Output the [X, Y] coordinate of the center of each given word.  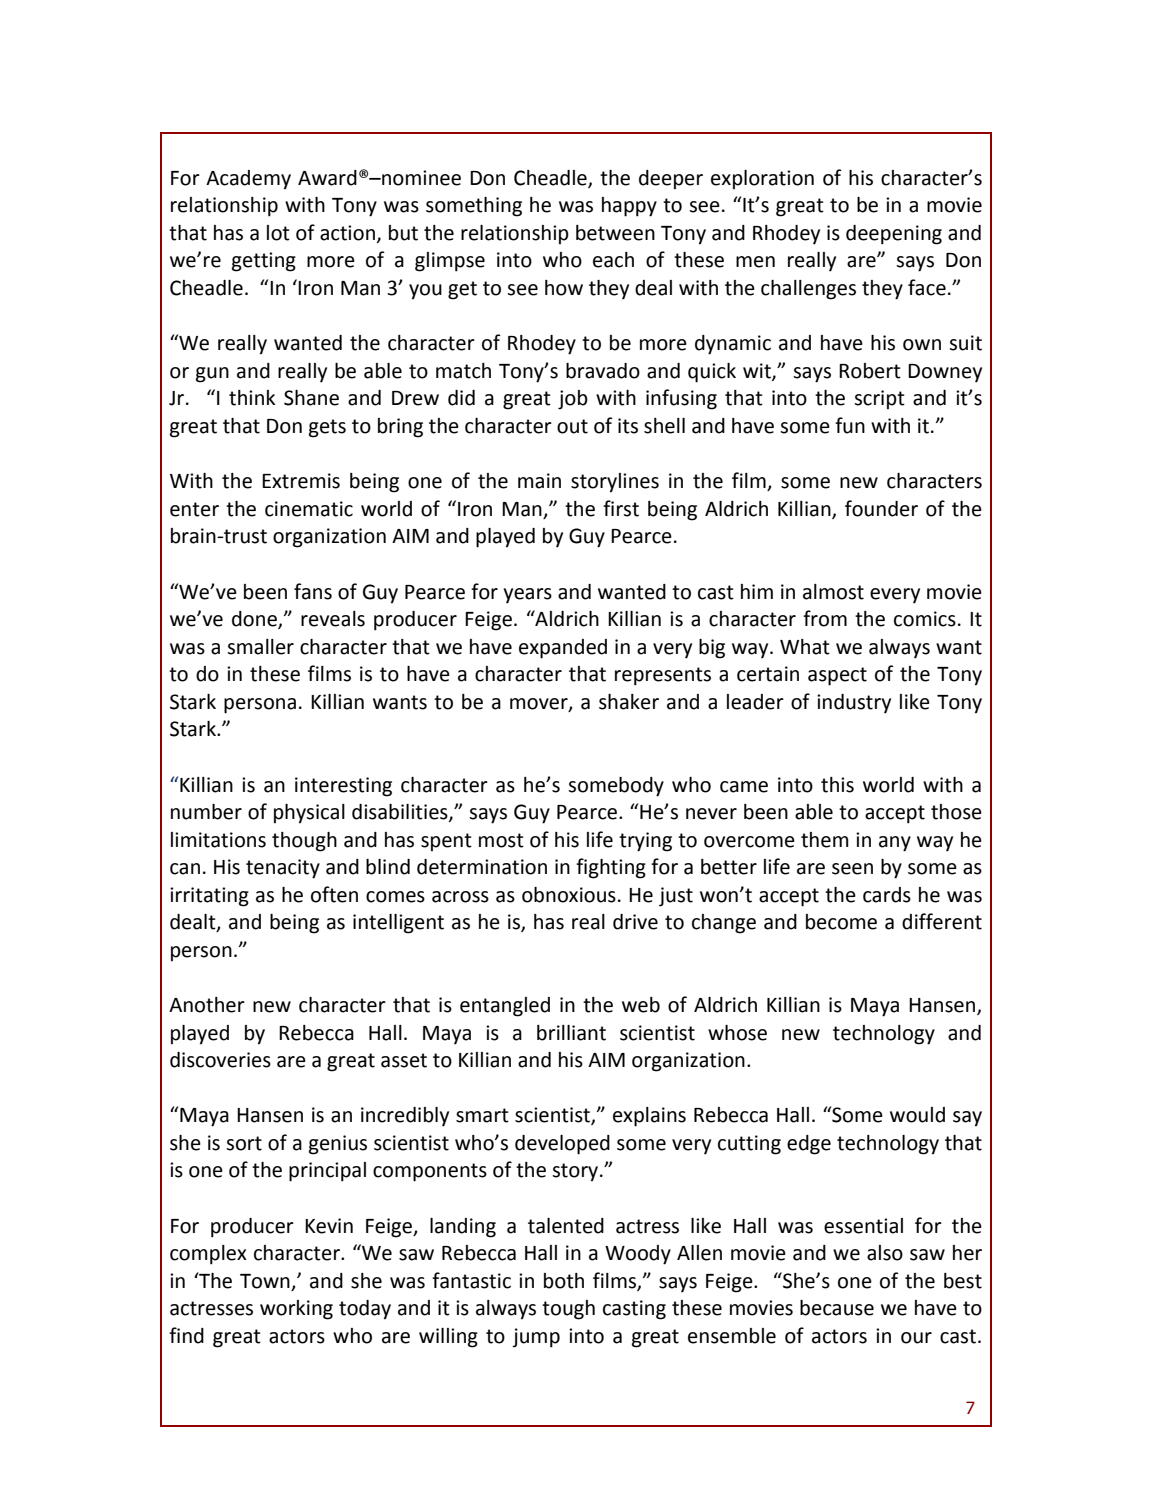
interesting [343, 787]
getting [264, 262]
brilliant [571, 1033]
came [744, 787]
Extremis [301, 481]
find [186, 1335]
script [879, 400]
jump [536, 1338]
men [755, 262]
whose [737, 1033]
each [613, 260]
